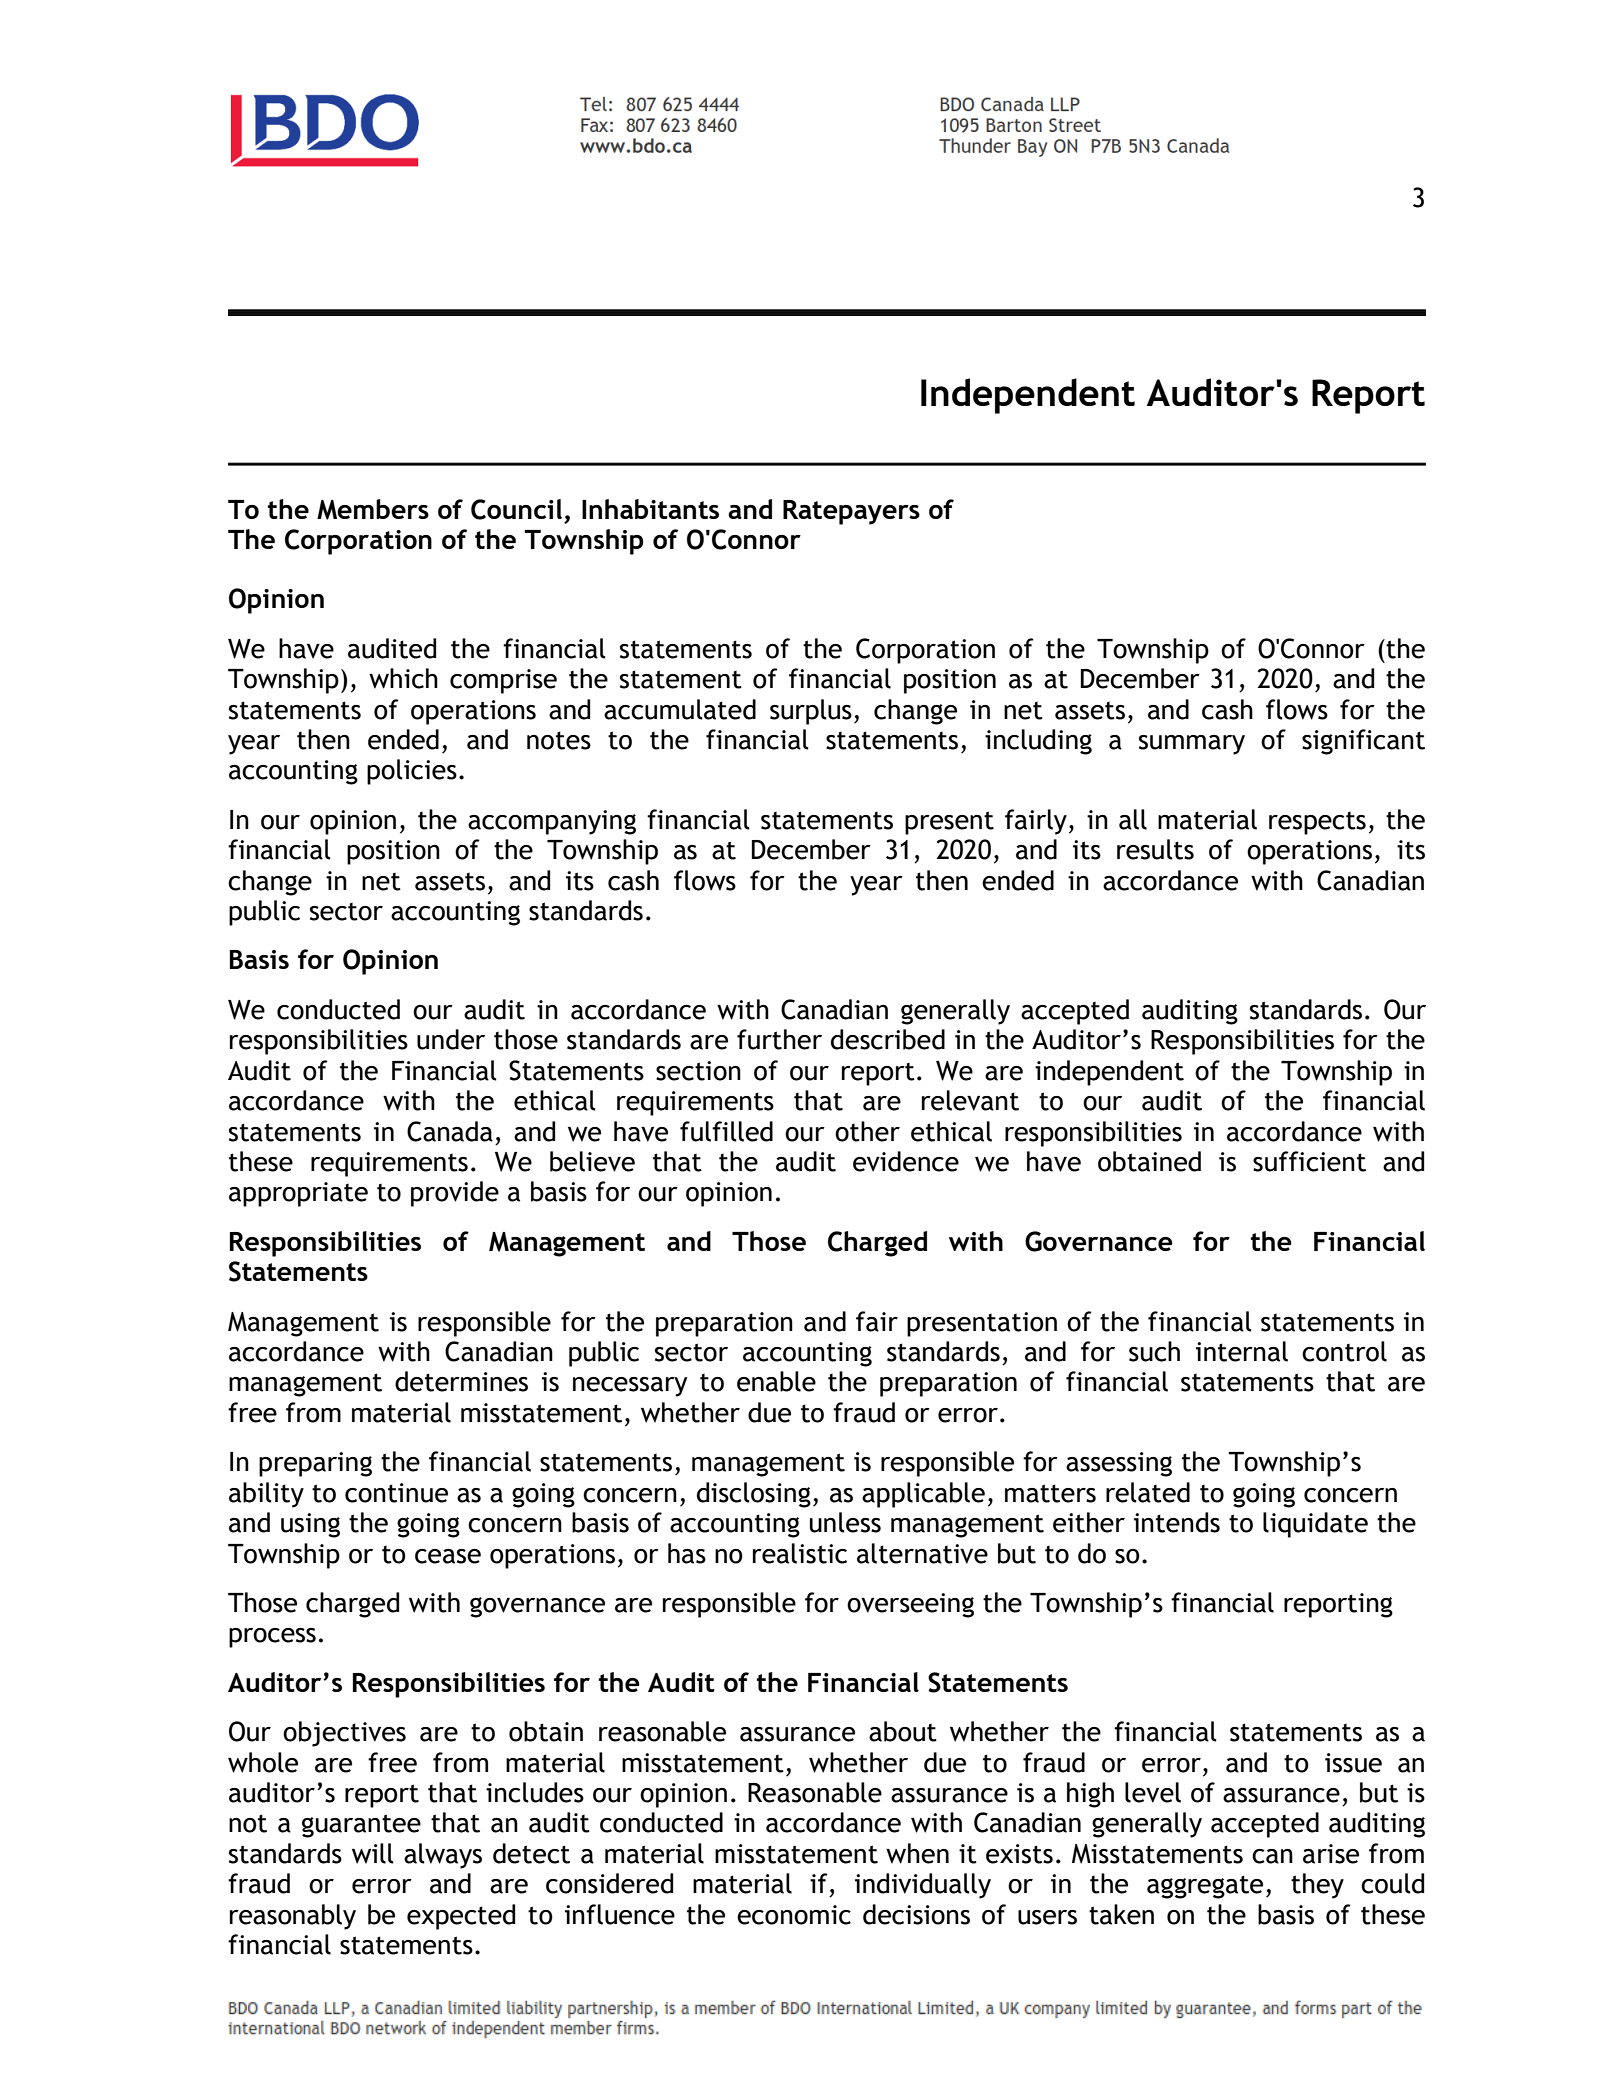  Describe the element at coordinates (373, 1853) in the screenshot. I see `will` at that location.
